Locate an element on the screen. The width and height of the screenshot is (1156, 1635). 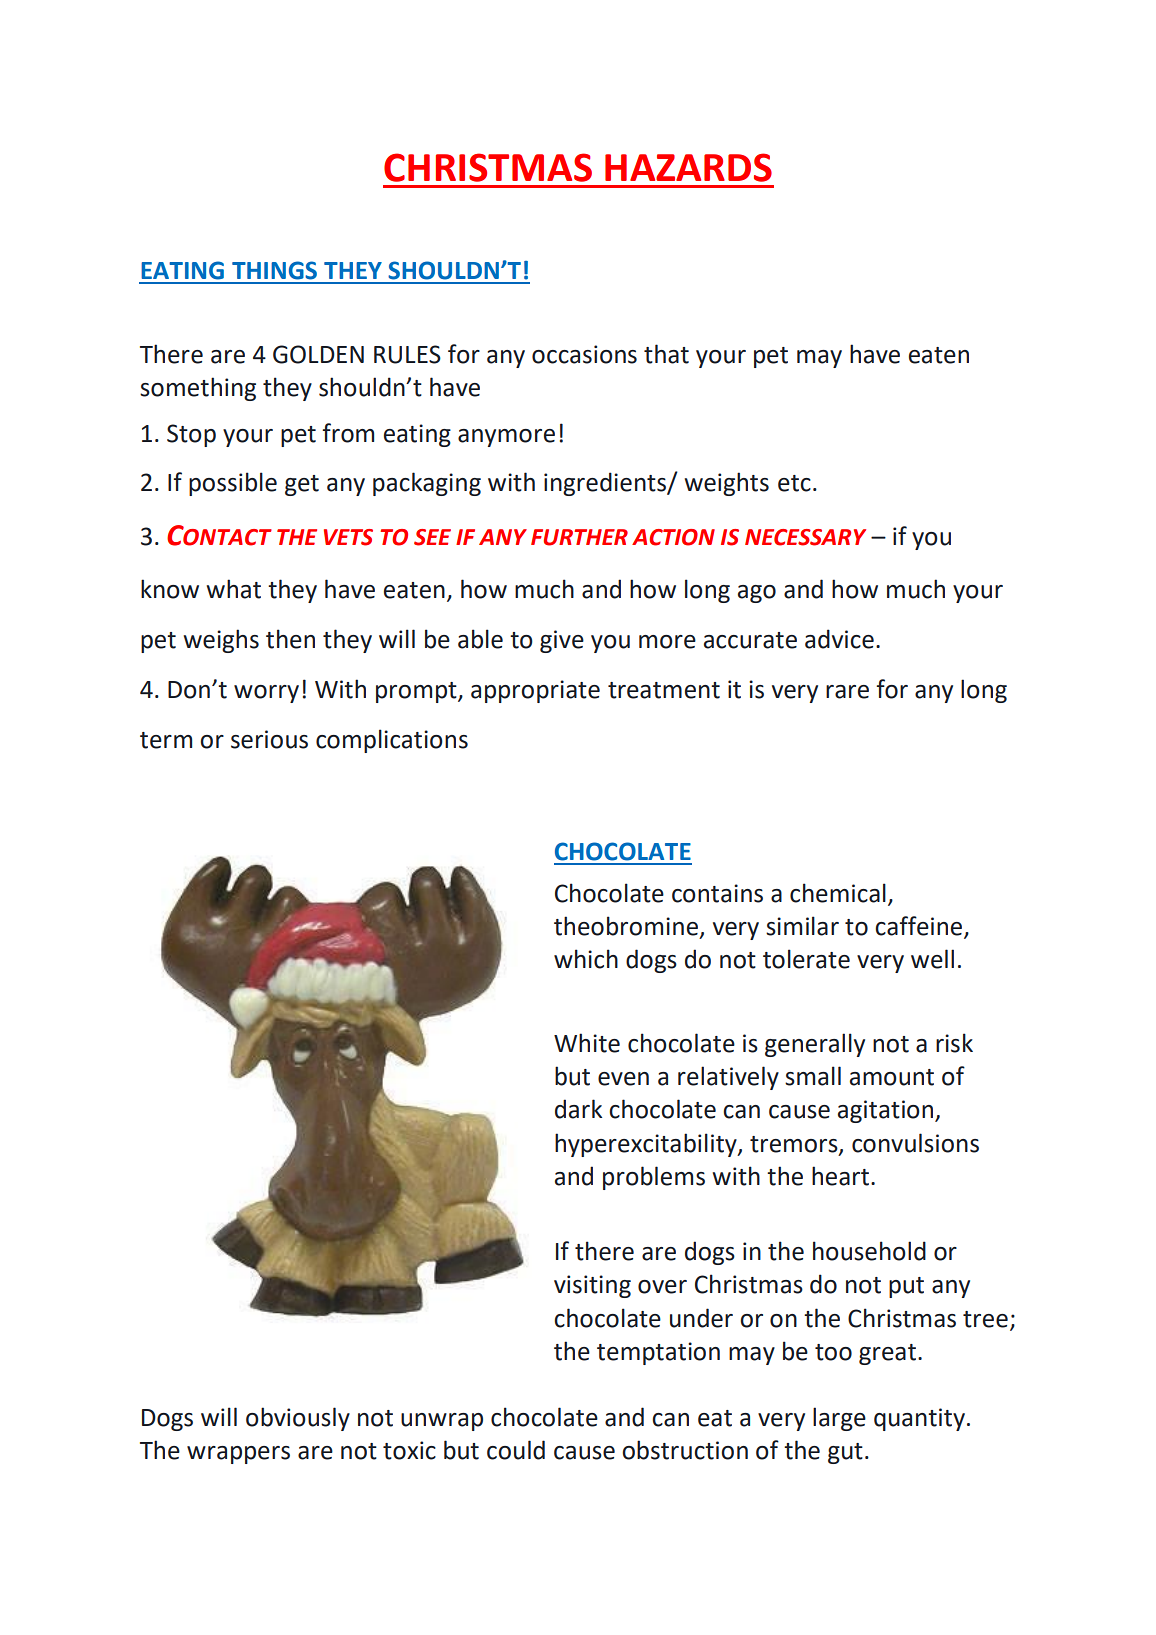
obviously is located at coordinates (298, 1419).
